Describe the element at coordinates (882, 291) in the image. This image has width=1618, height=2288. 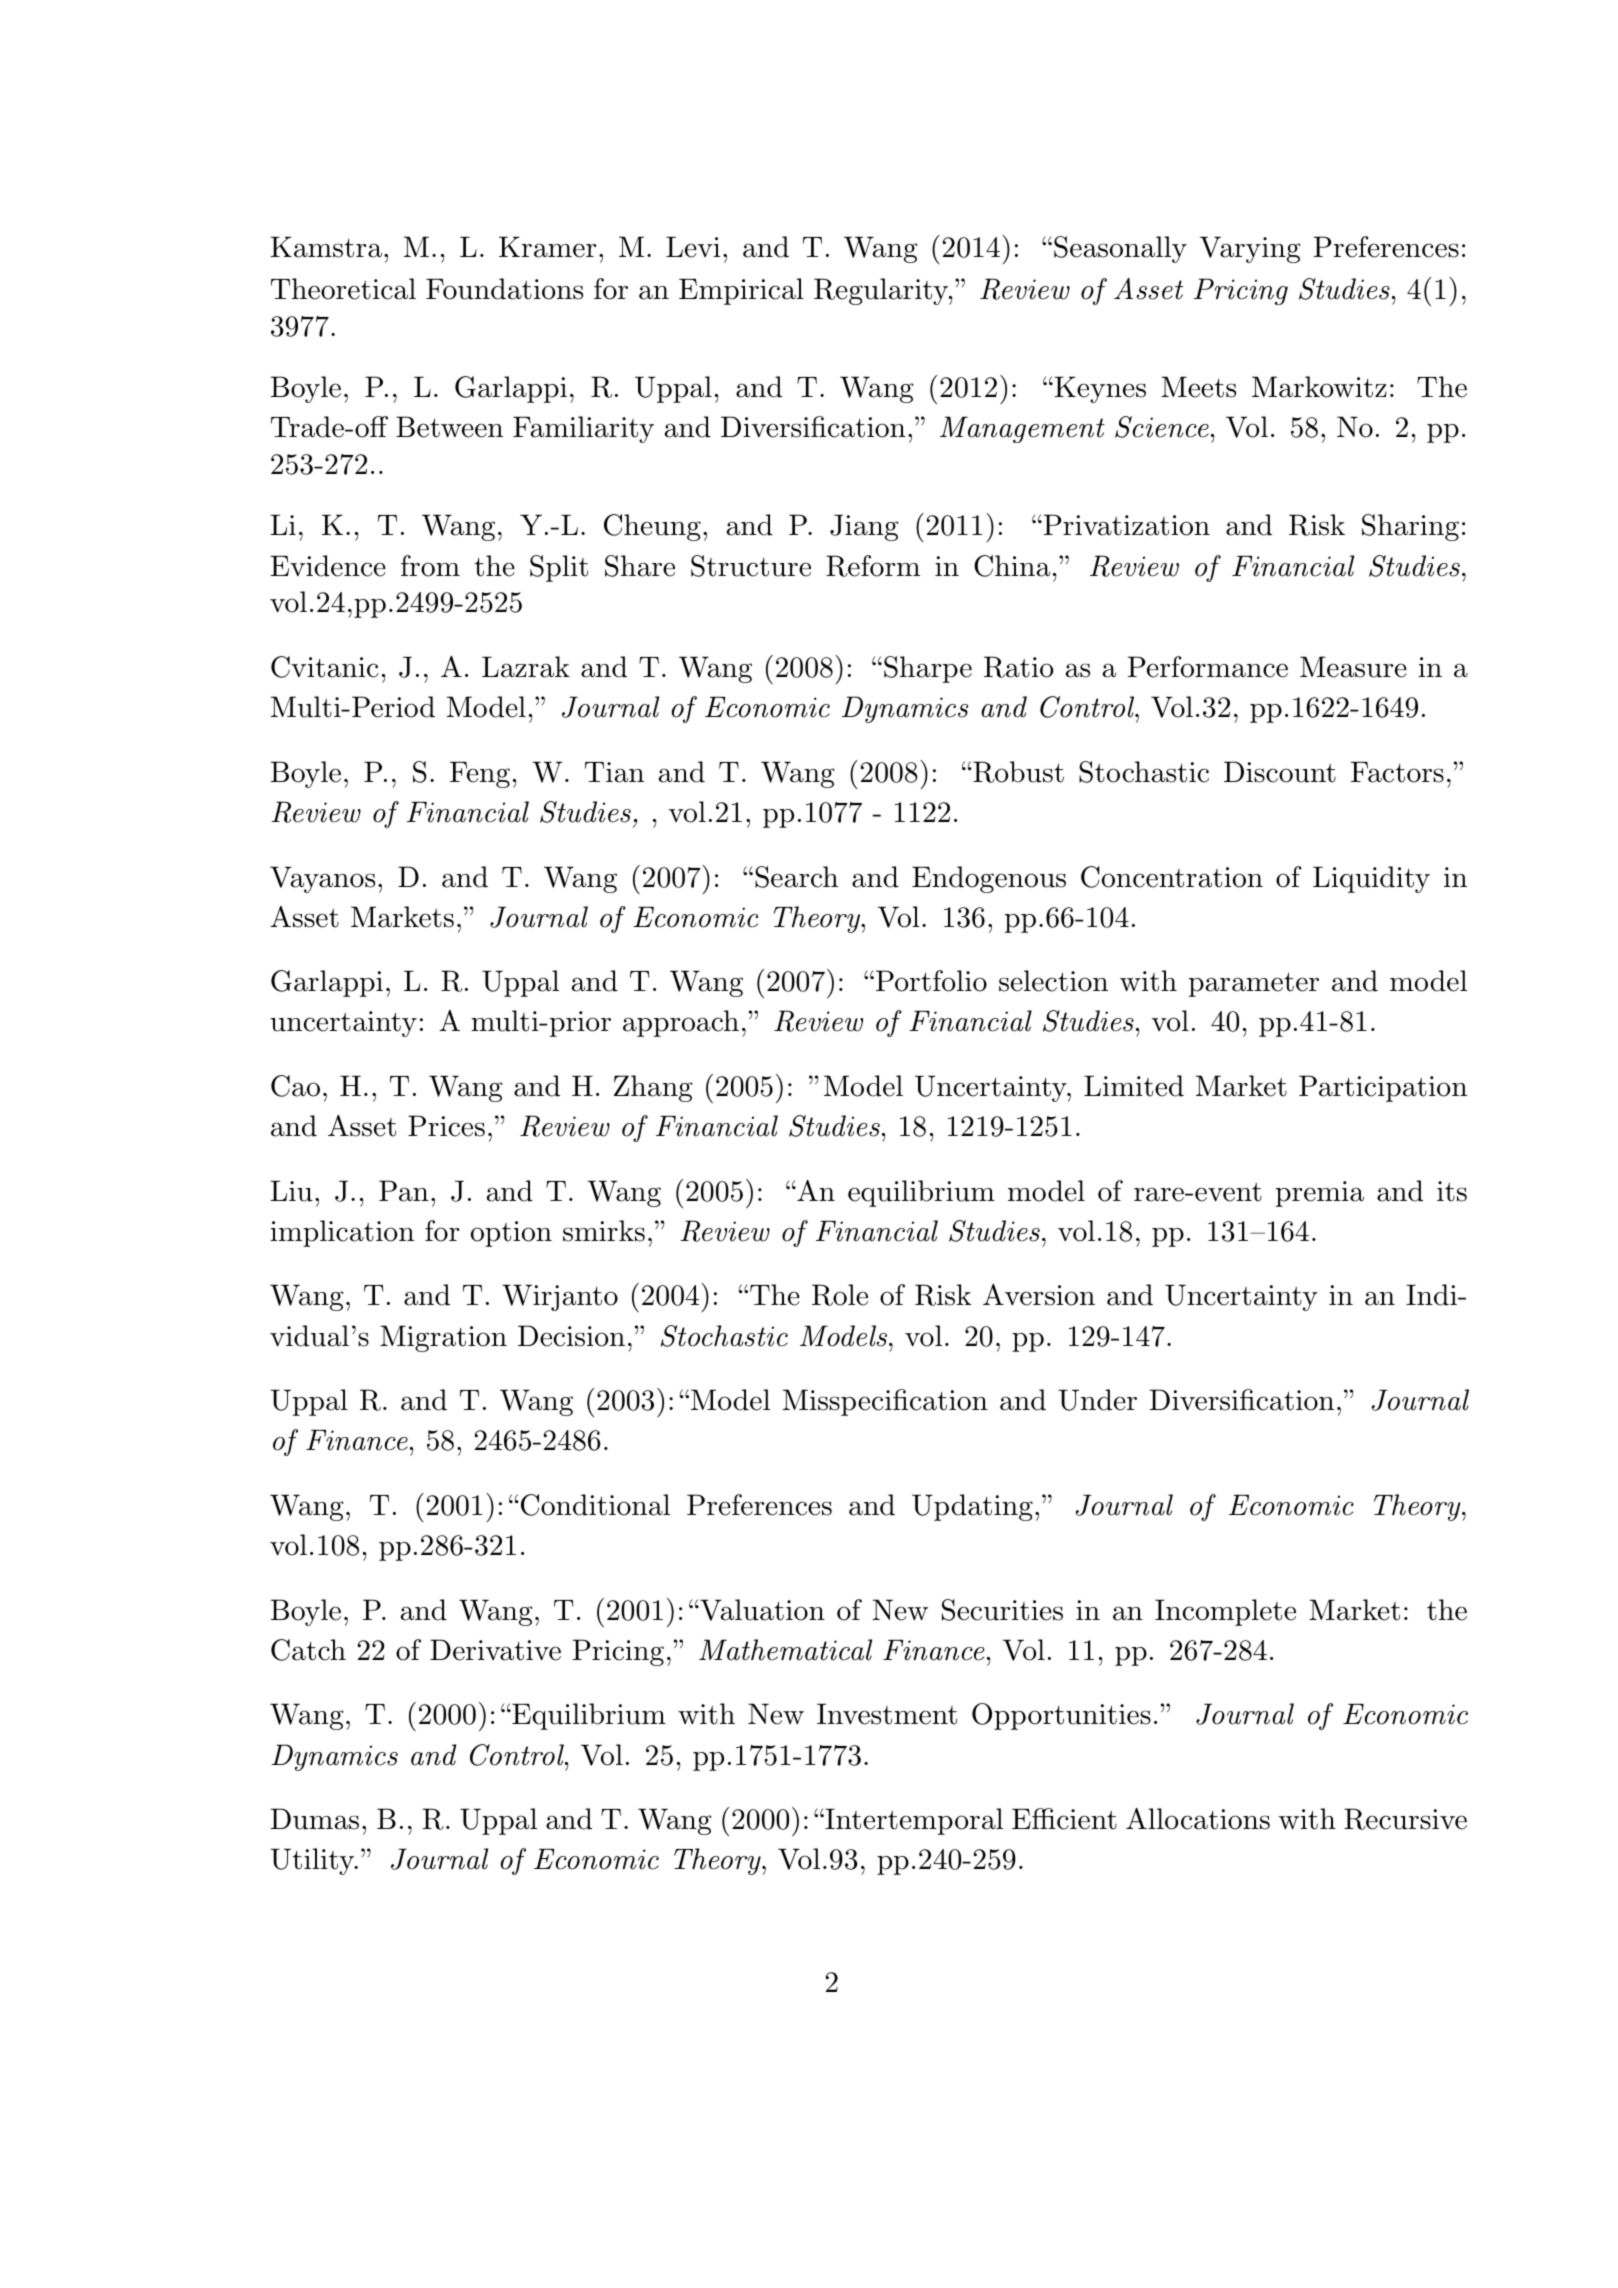
I see `Regularity` at that location.
